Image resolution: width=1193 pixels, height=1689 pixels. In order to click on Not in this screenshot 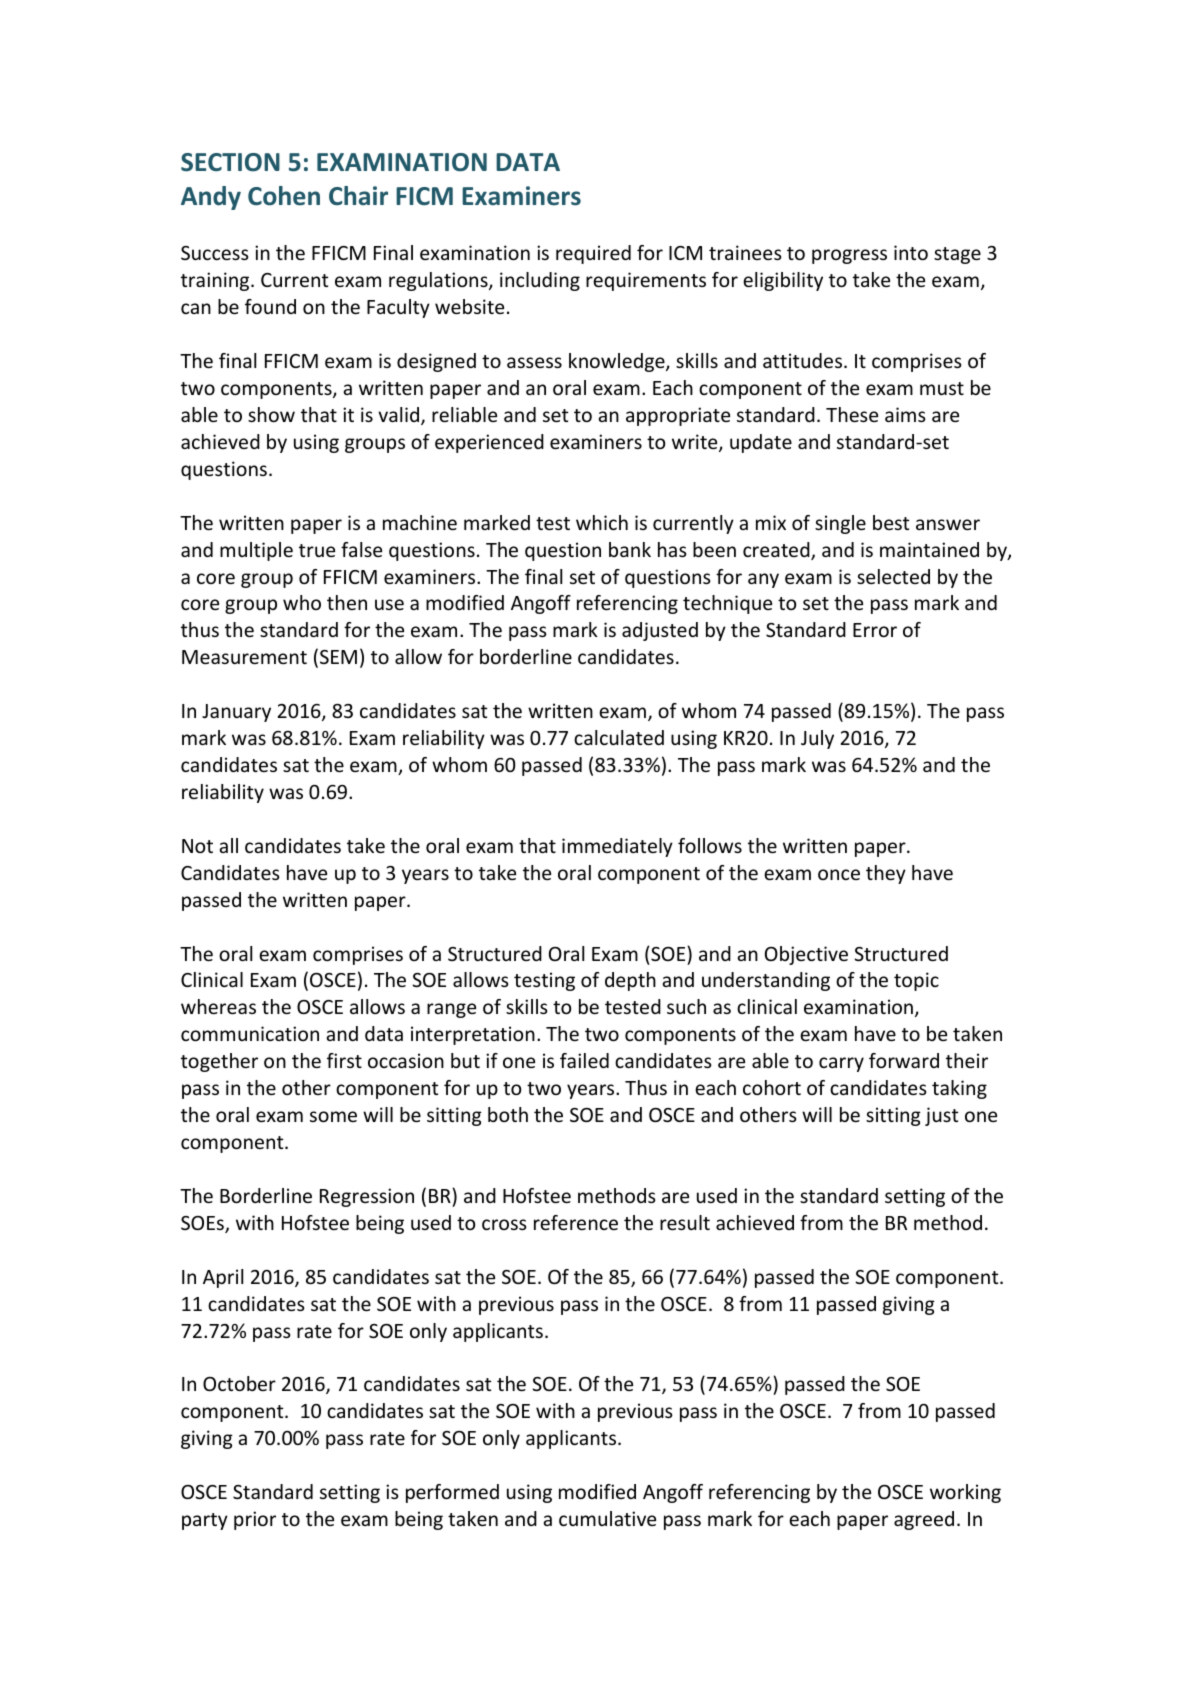, I will do `click(197, 846)`.
